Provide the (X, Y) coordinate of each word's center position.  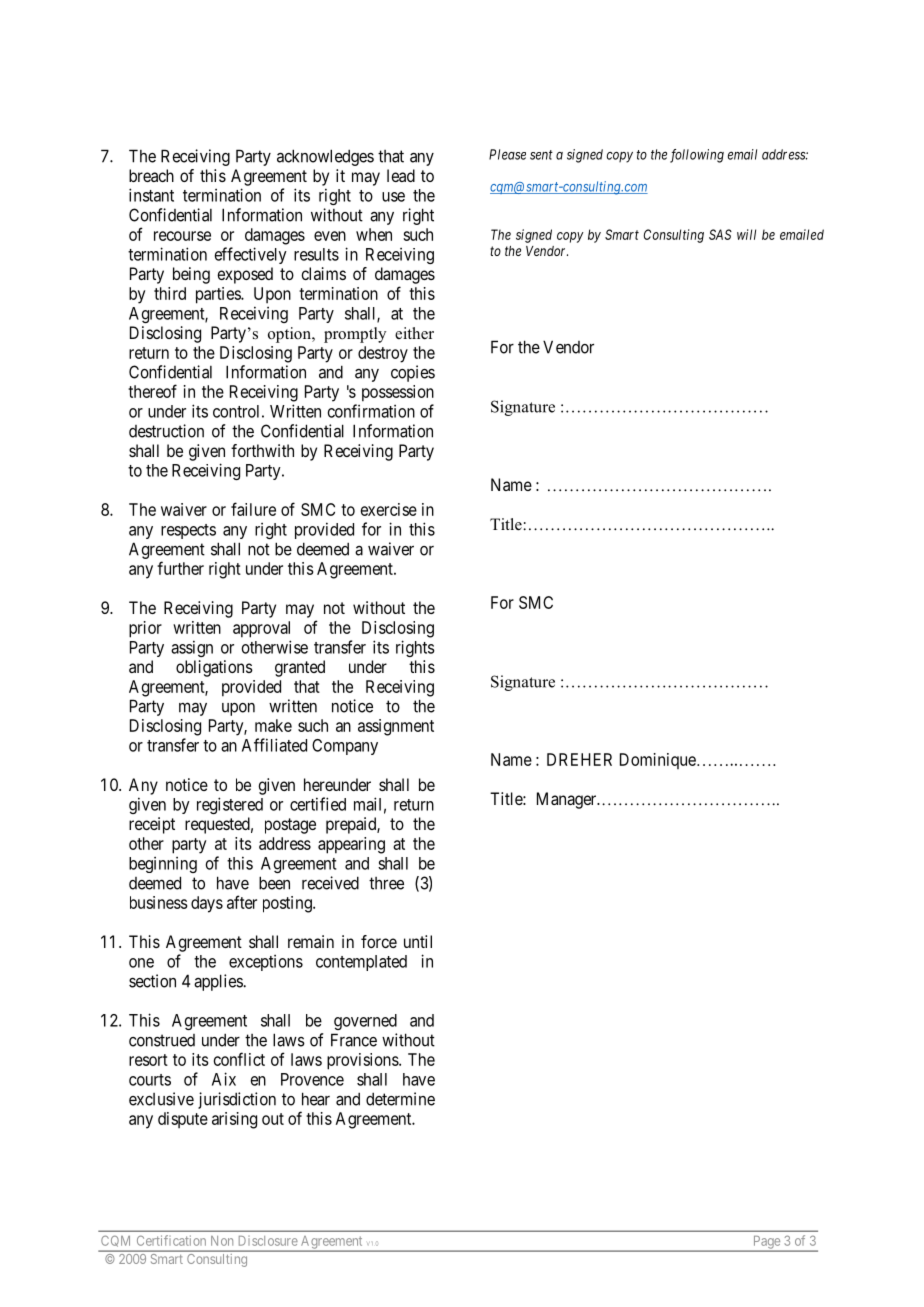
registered (230, 805)
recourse (182, 236)
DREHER (579, 759)
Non (222, 1241)
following (697, 156)
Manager (568, 800)
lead (401, 175)
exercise (389, 509)
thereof (152, 391)
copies (413, 373)
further (180, 568)
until (418, 941)
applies (219, 982)
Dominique (658, 761)
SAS (720, 234)
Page (766, 1243)
